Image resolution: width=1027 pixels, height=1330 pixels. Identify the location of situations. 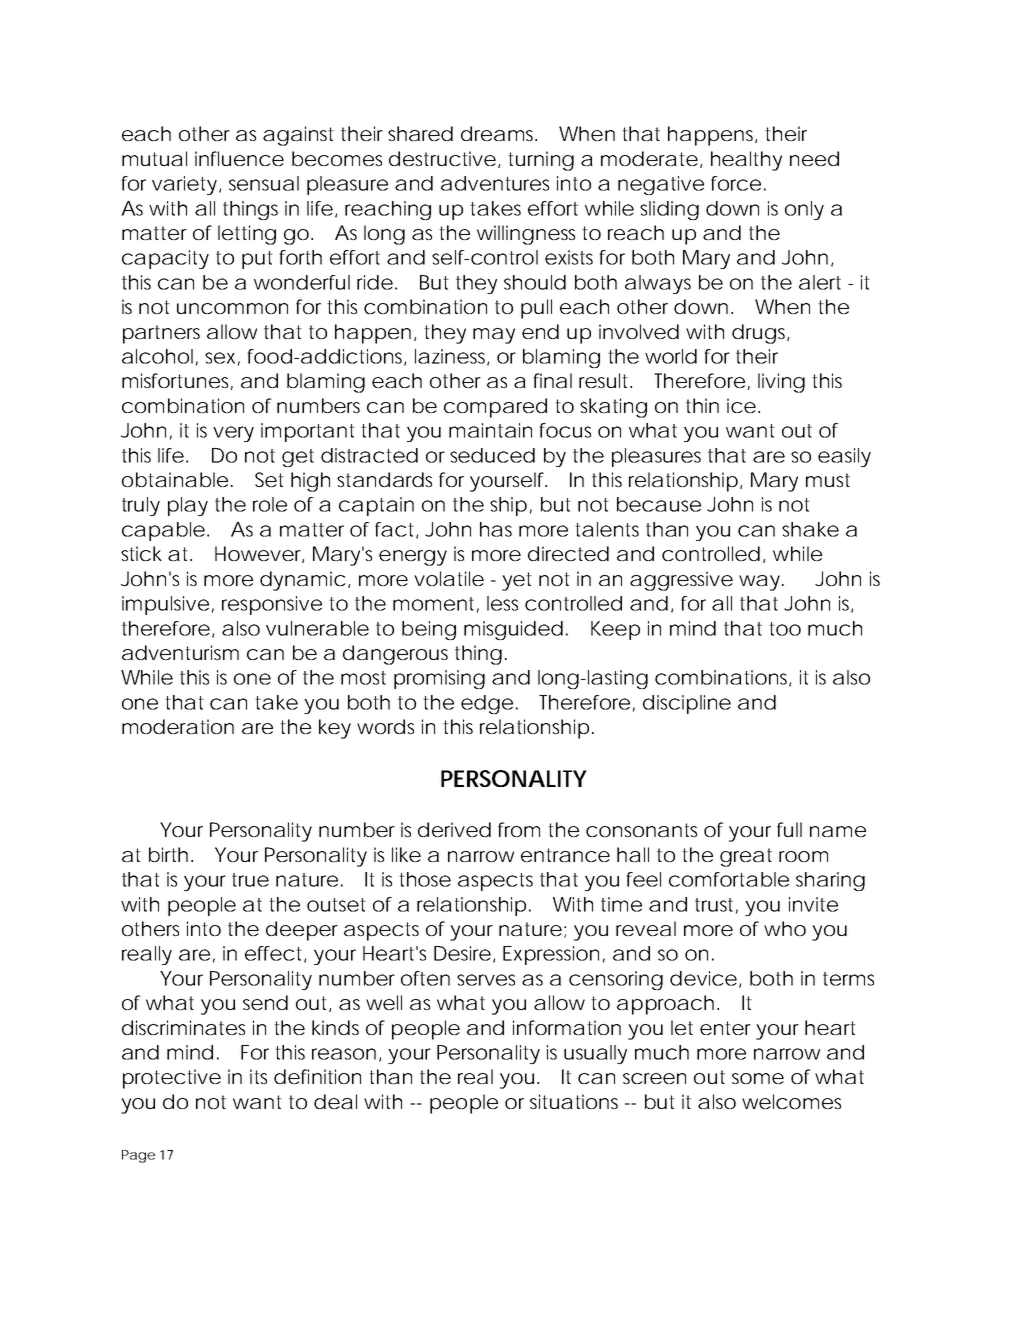
(574, 1101).
